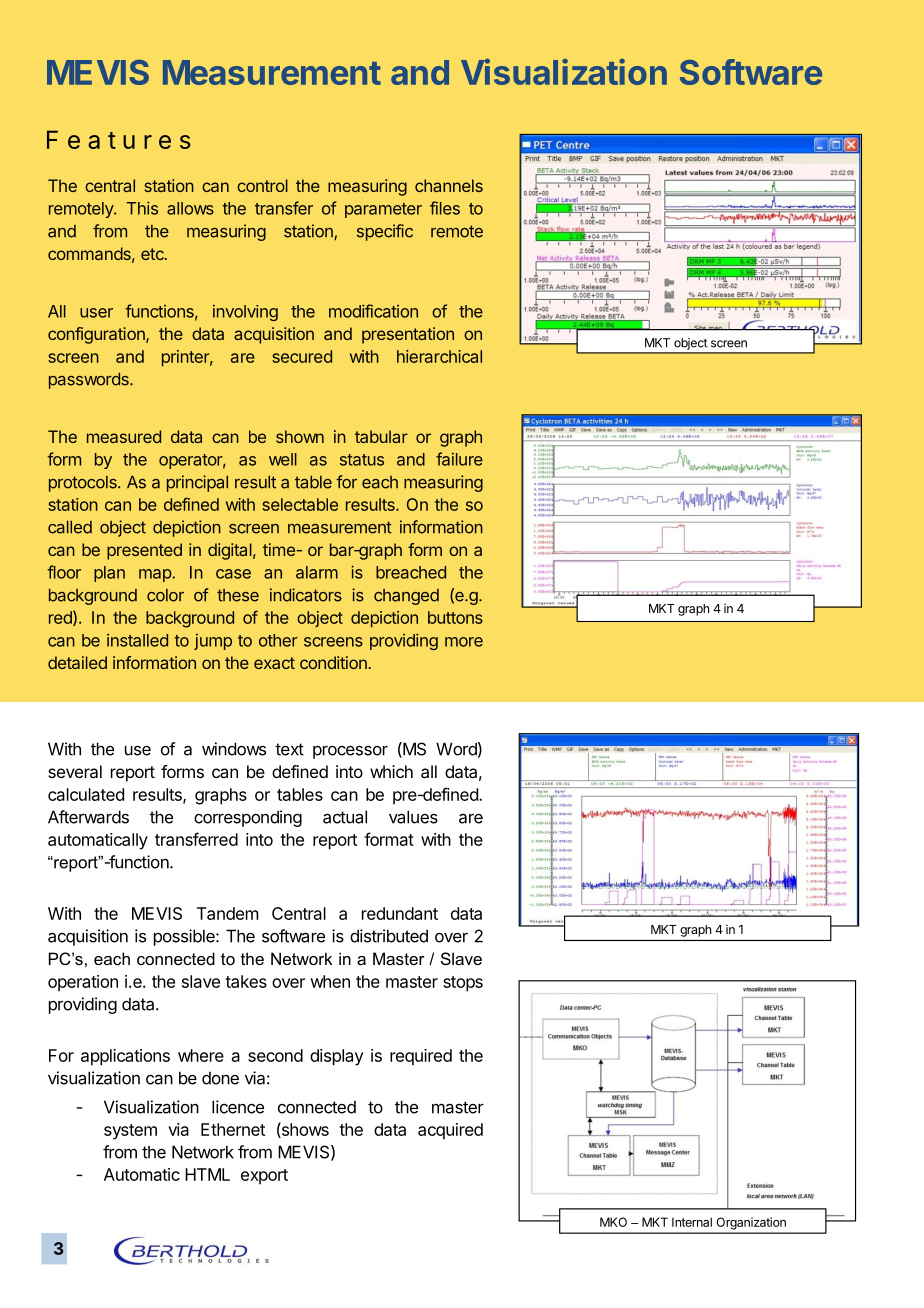 This screenshot has height=1308, width=924. I want to click on status, so click(362, 460).
